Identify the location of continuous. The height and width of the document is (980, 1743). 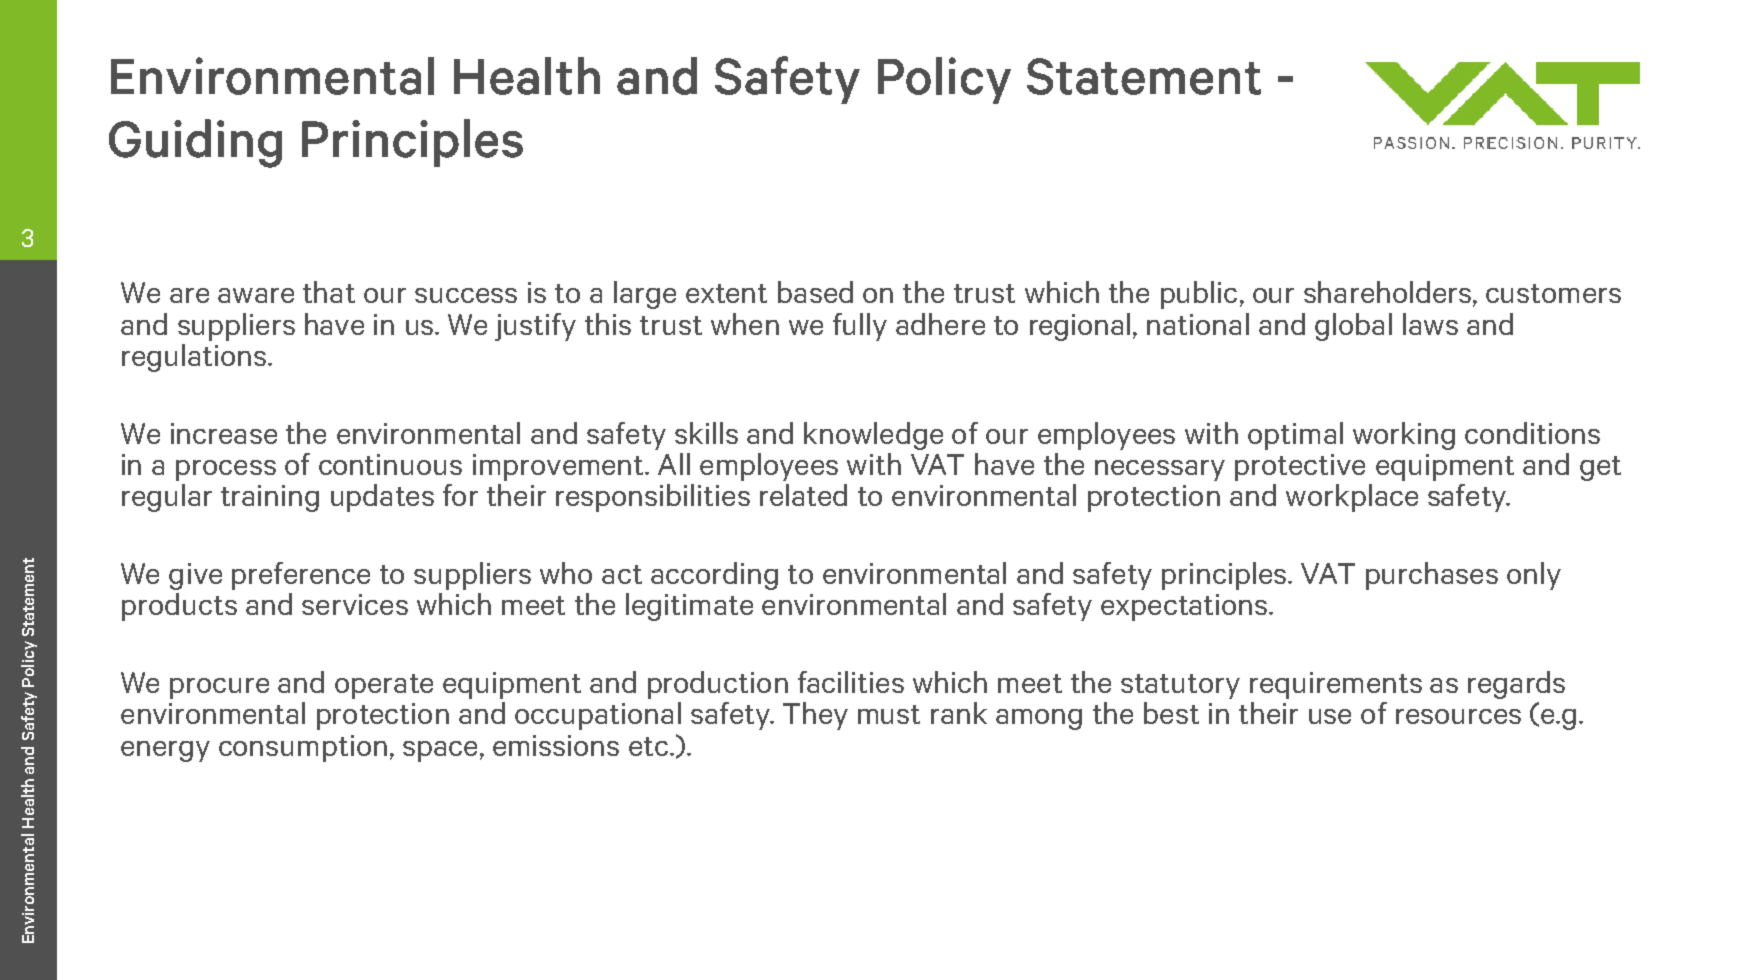
(390, 464).
